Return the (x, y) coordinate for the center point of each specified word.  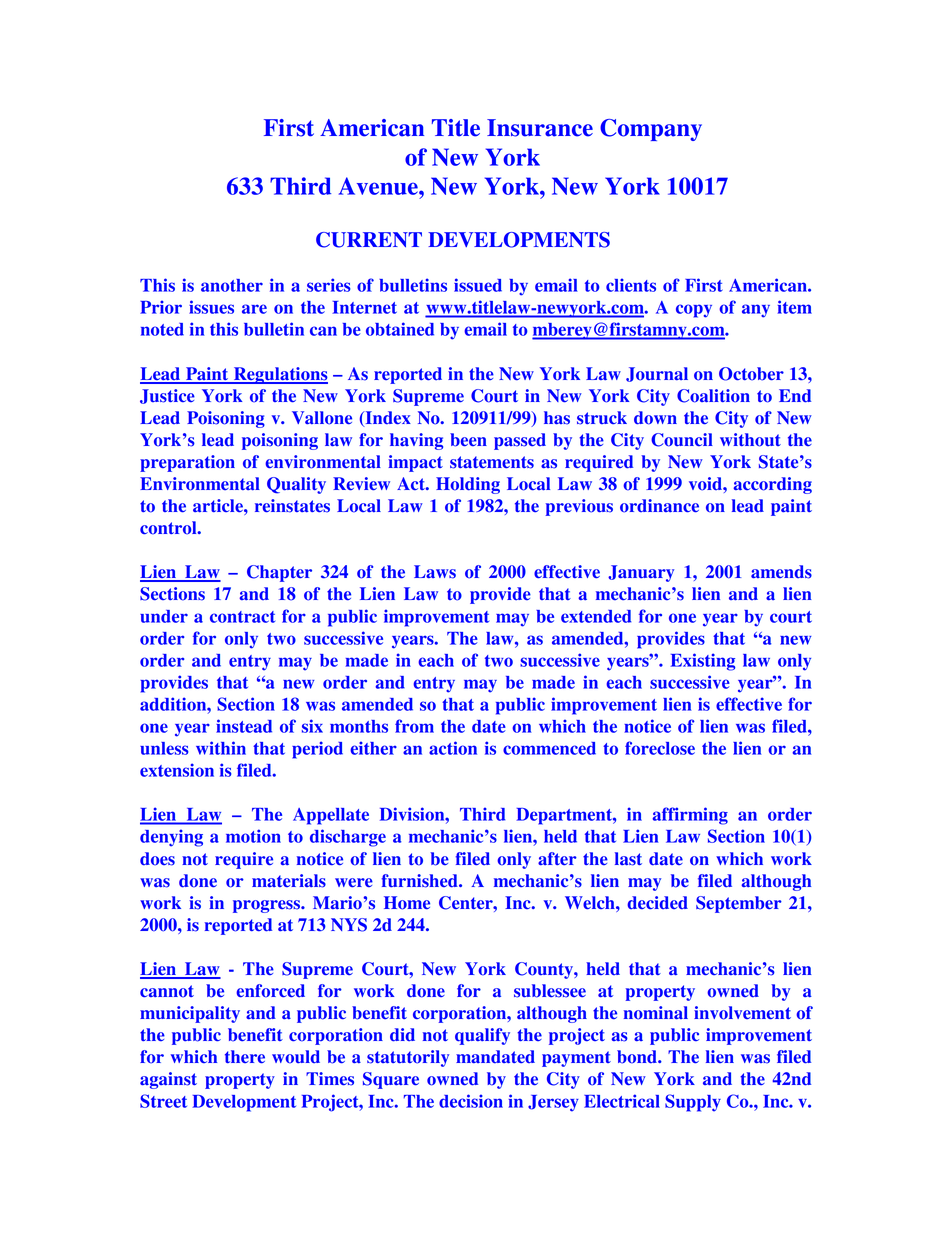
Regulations (279, 375)
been (468, 440)
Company (651, 130)
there (245, 1057)
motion (253, 836)
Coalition (713, 396)
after (557, 859)
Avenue (379, 186)
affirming (690, 816)
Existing (703, 662)
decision (471, 1101)
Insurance (540, 128)
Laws (435, 572)
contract (242, 617)
